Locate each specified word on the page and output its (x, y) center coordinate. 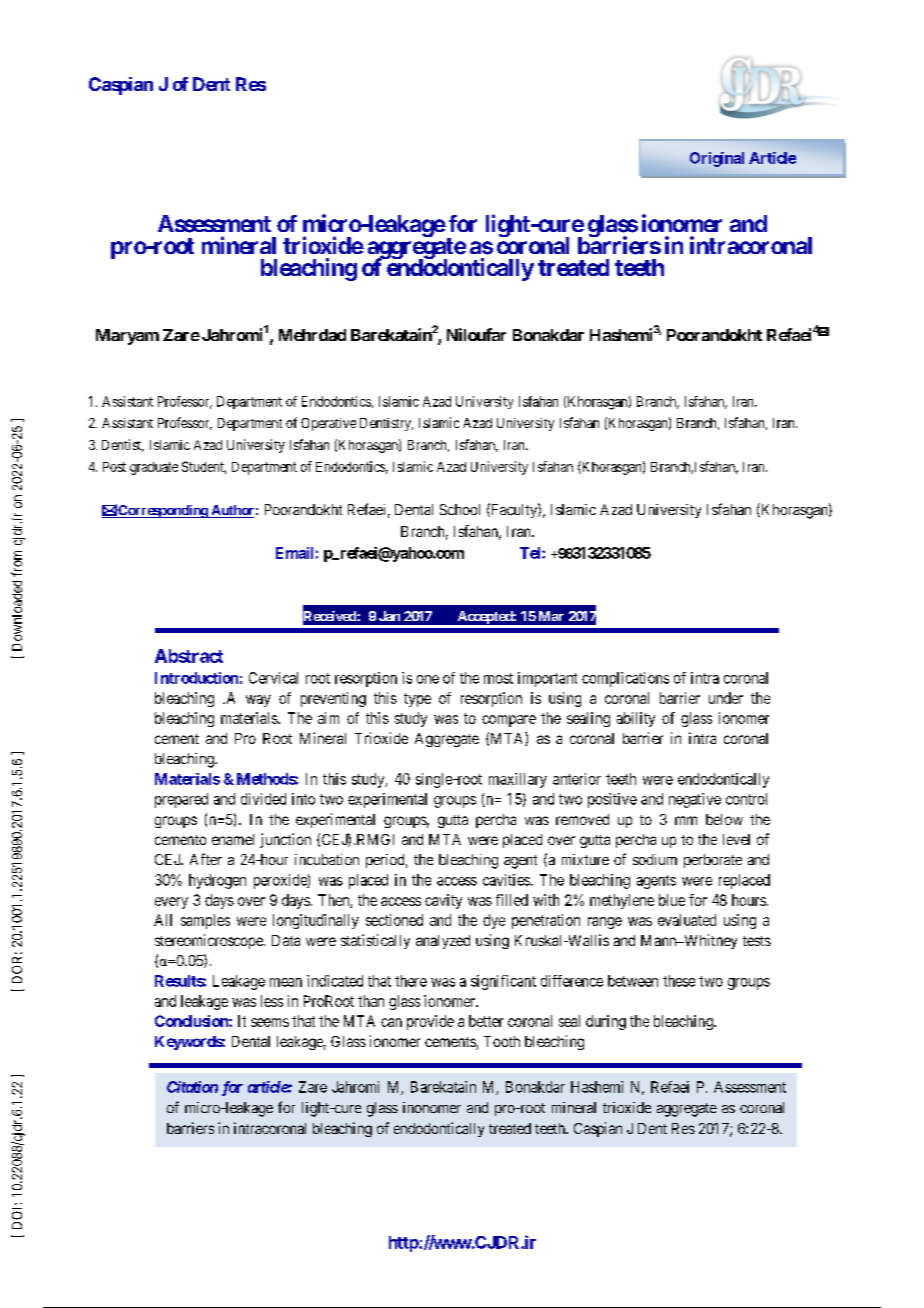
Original (717, 159)
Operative (328, 424)
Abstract (189, 656)
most (498, 678)
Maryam (127, 337)
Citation (192, 1087)
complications (625, 679)
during (606, 1022)
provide (430, 1022)
